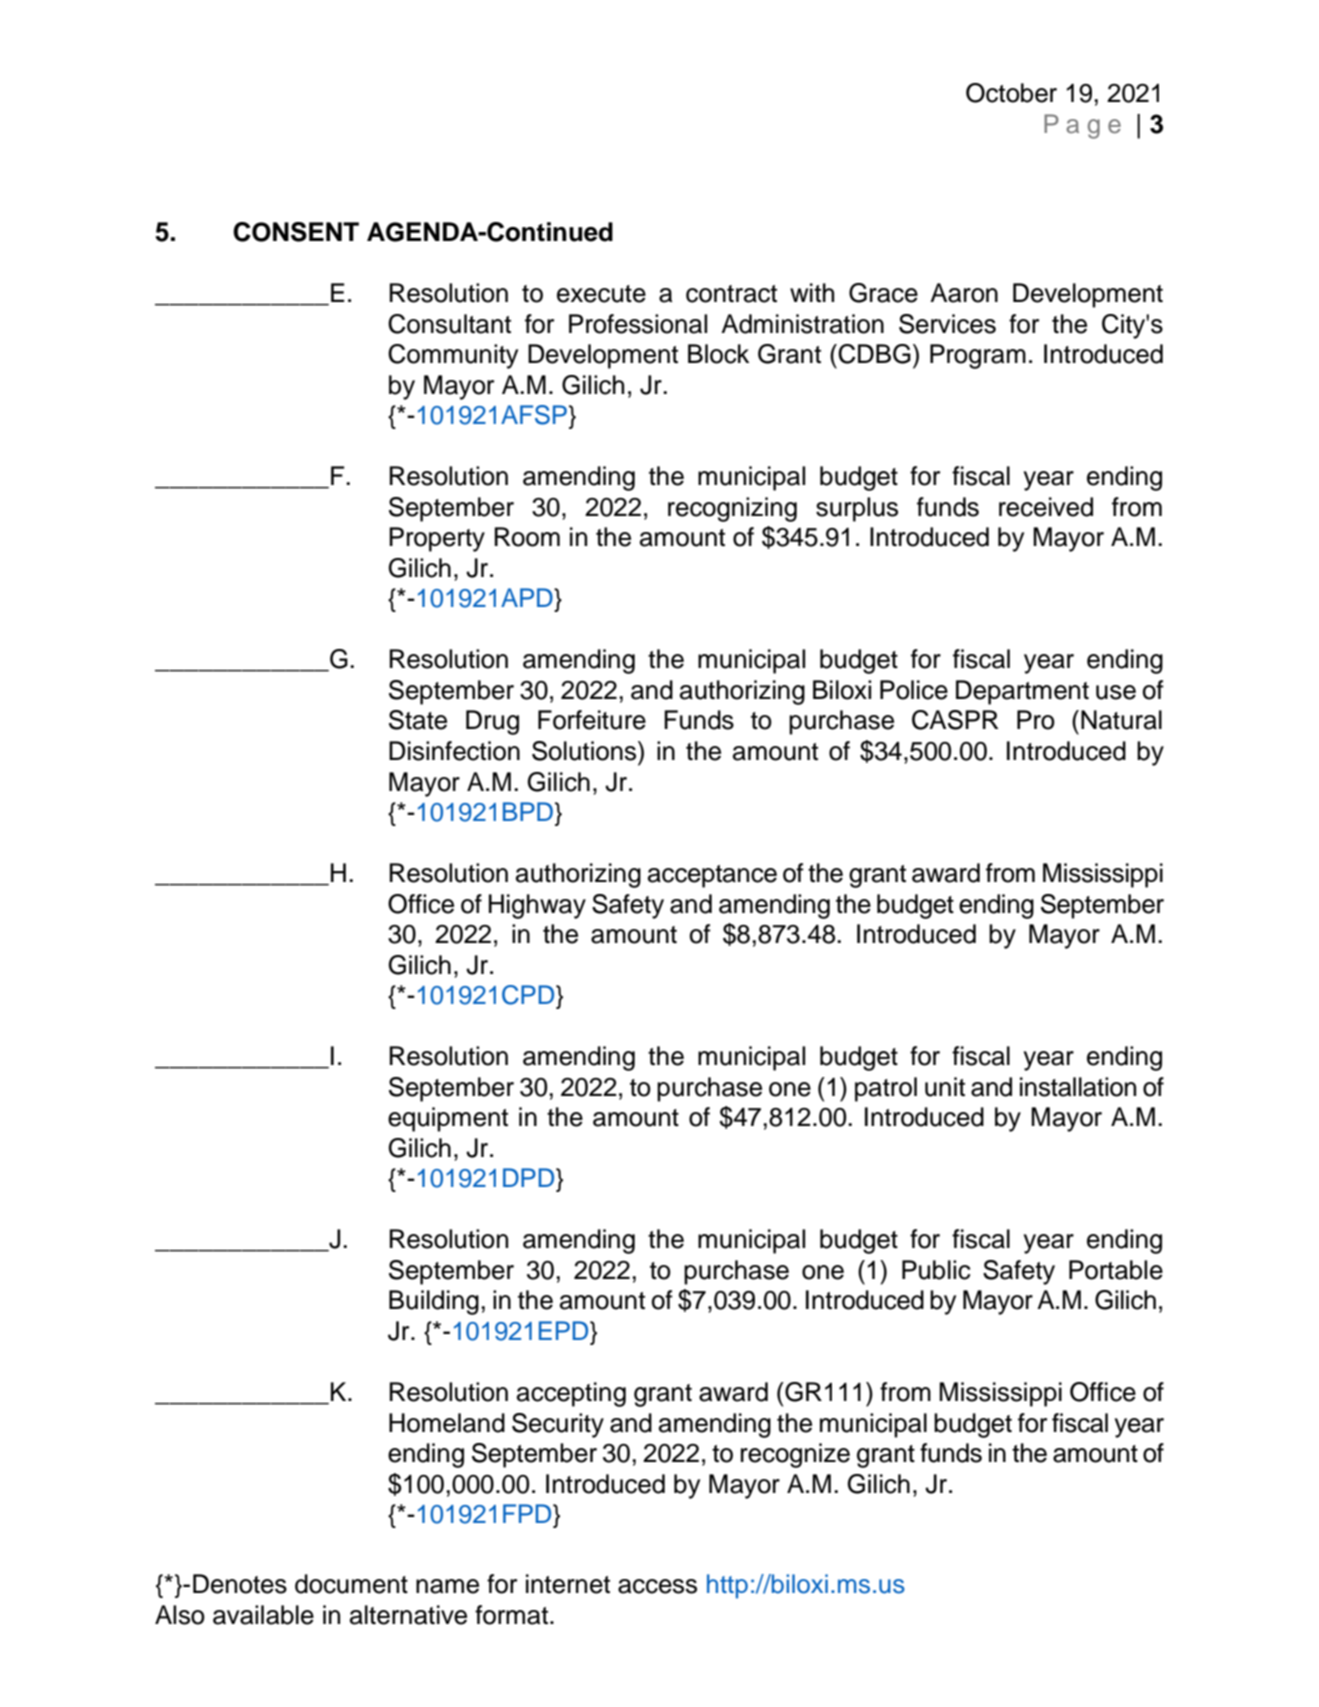 The image size is (1319, 1707). I want to click on execute, so click(601, 294).
